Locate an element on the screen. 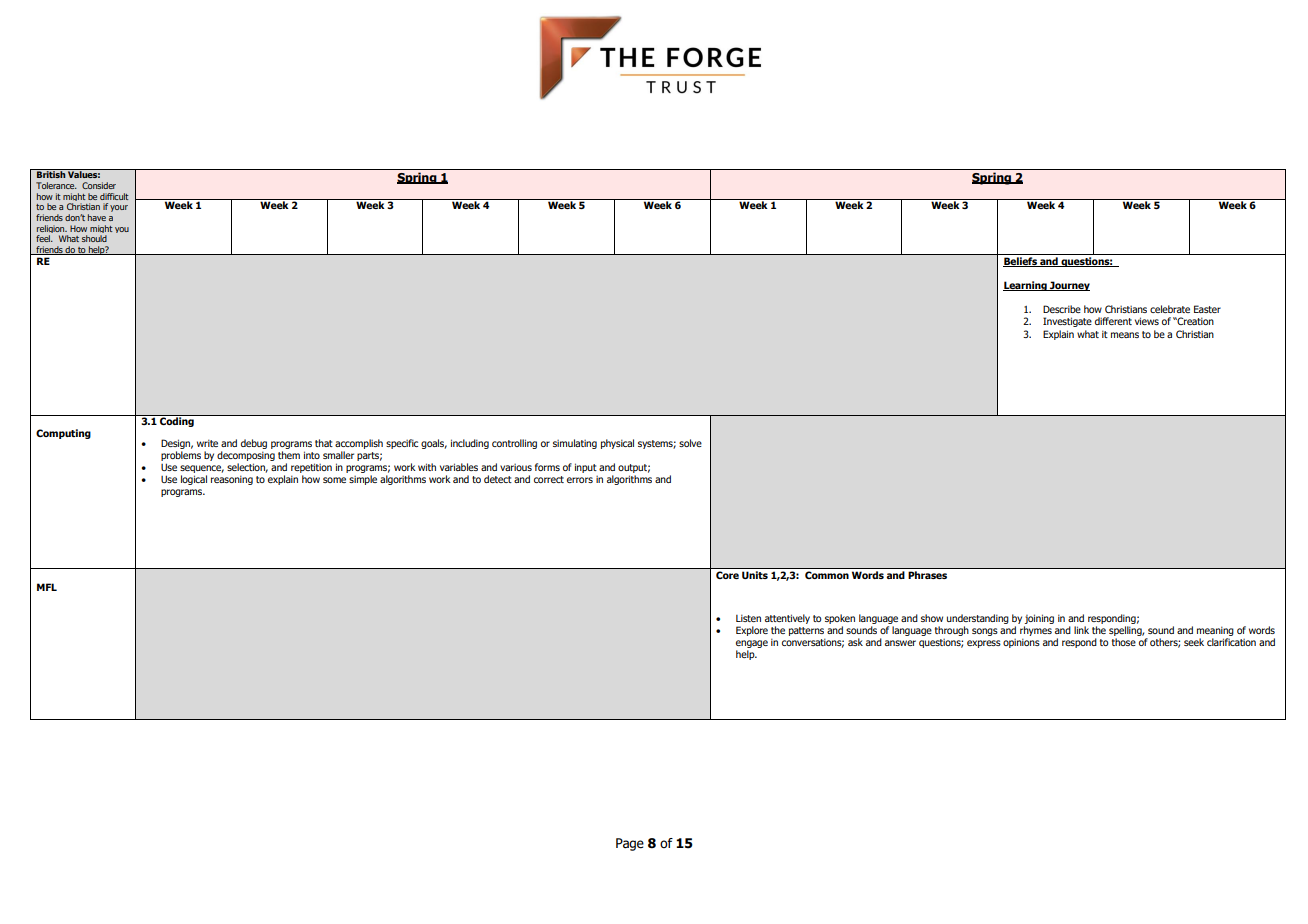  difficult is located at coordinates (114, 196).
